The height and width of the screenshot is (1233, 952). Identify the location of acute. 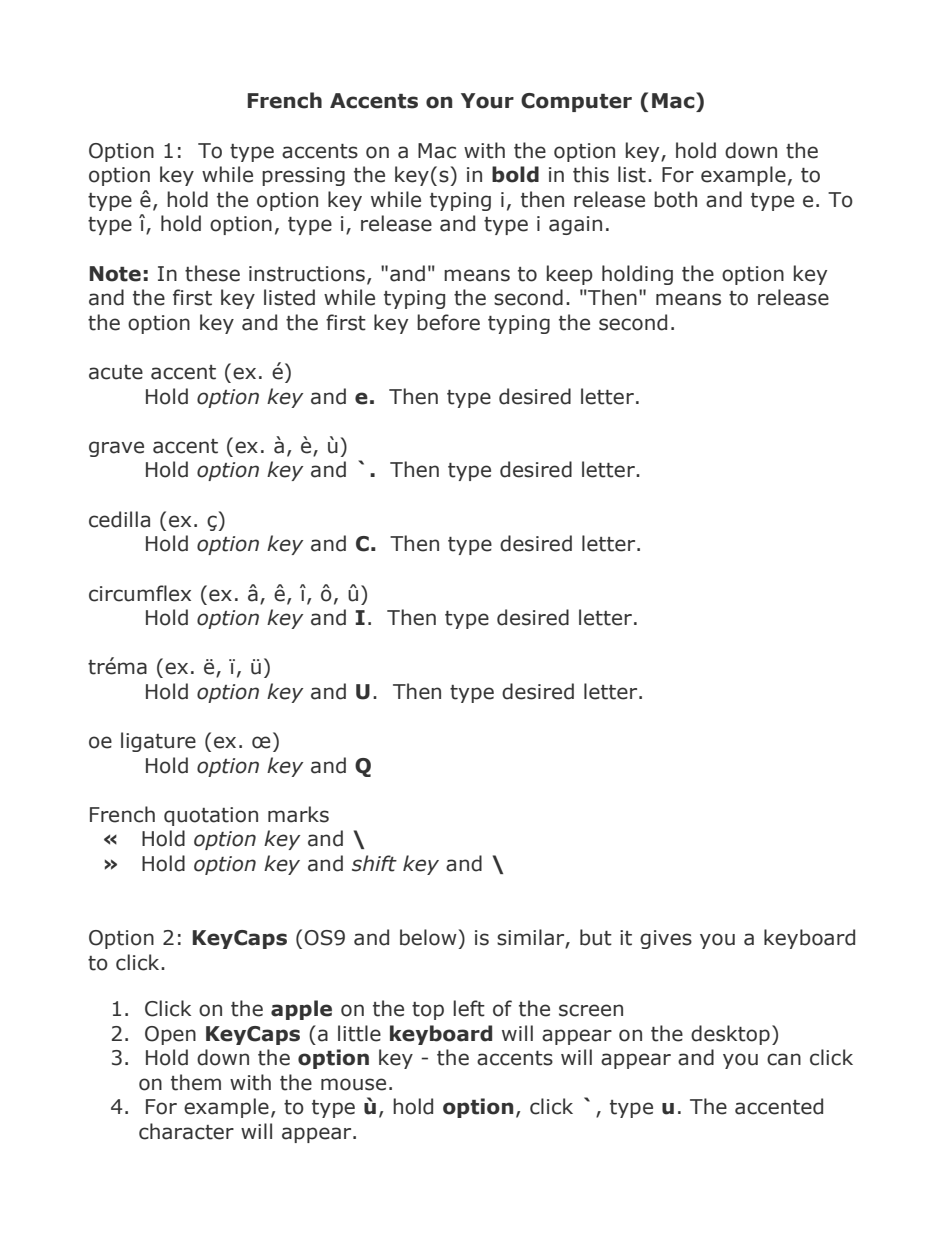
(116, 372).
